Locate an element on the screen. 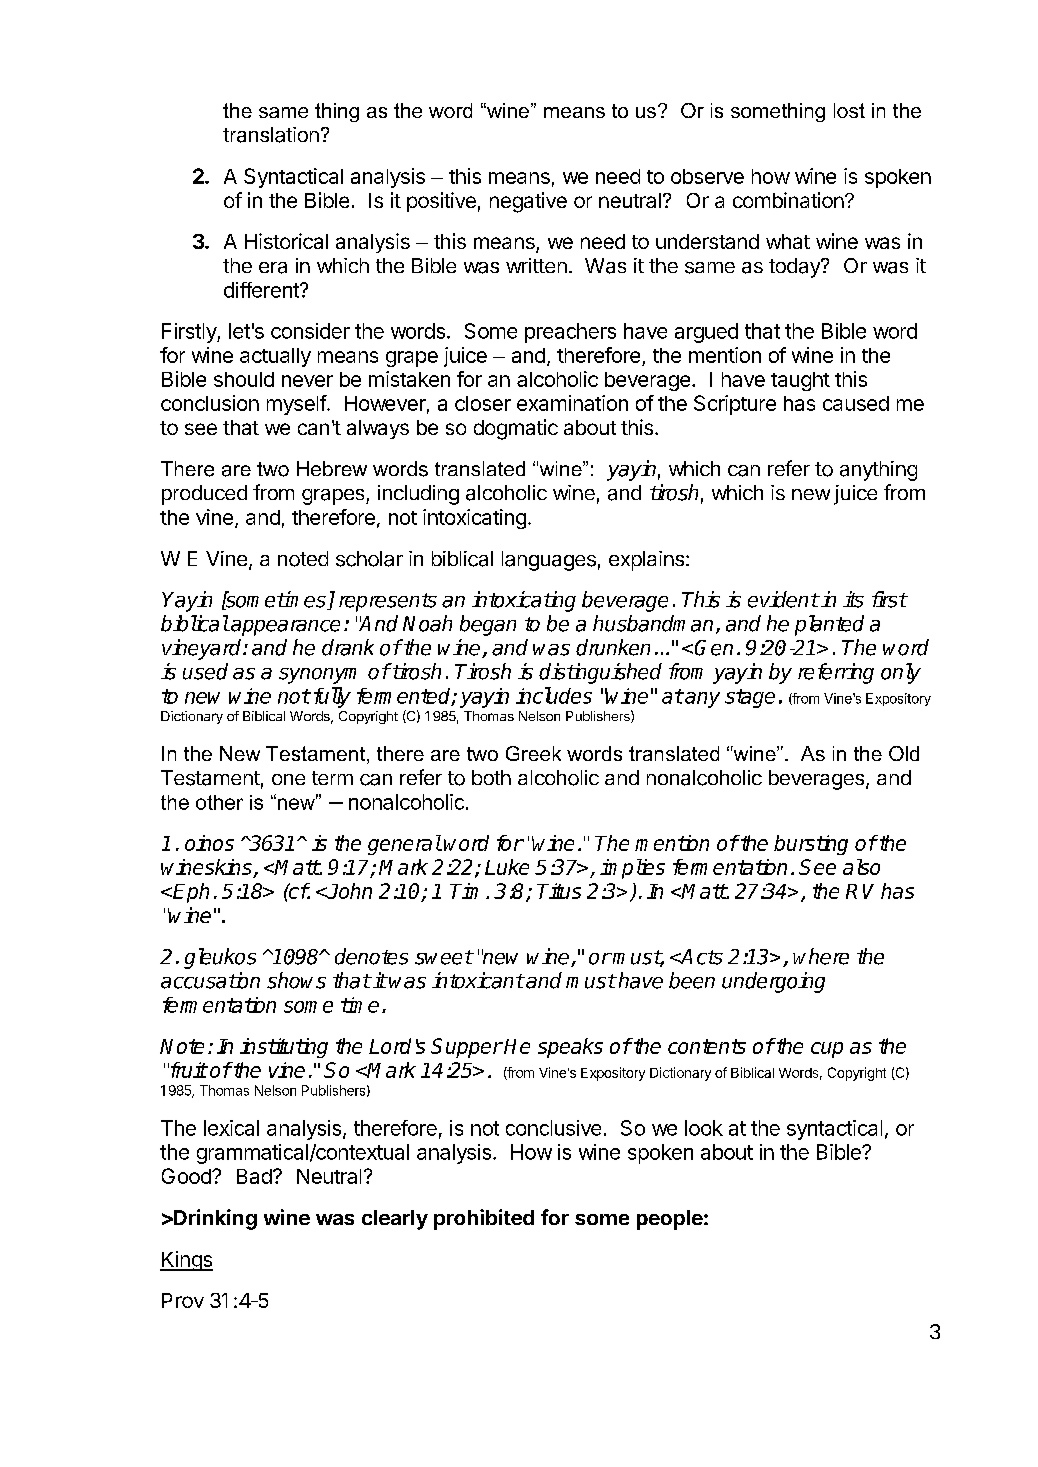 Image resolution: width=1038 pixels, height=1467 pixels. lost is located at coordinates (849, 110).
